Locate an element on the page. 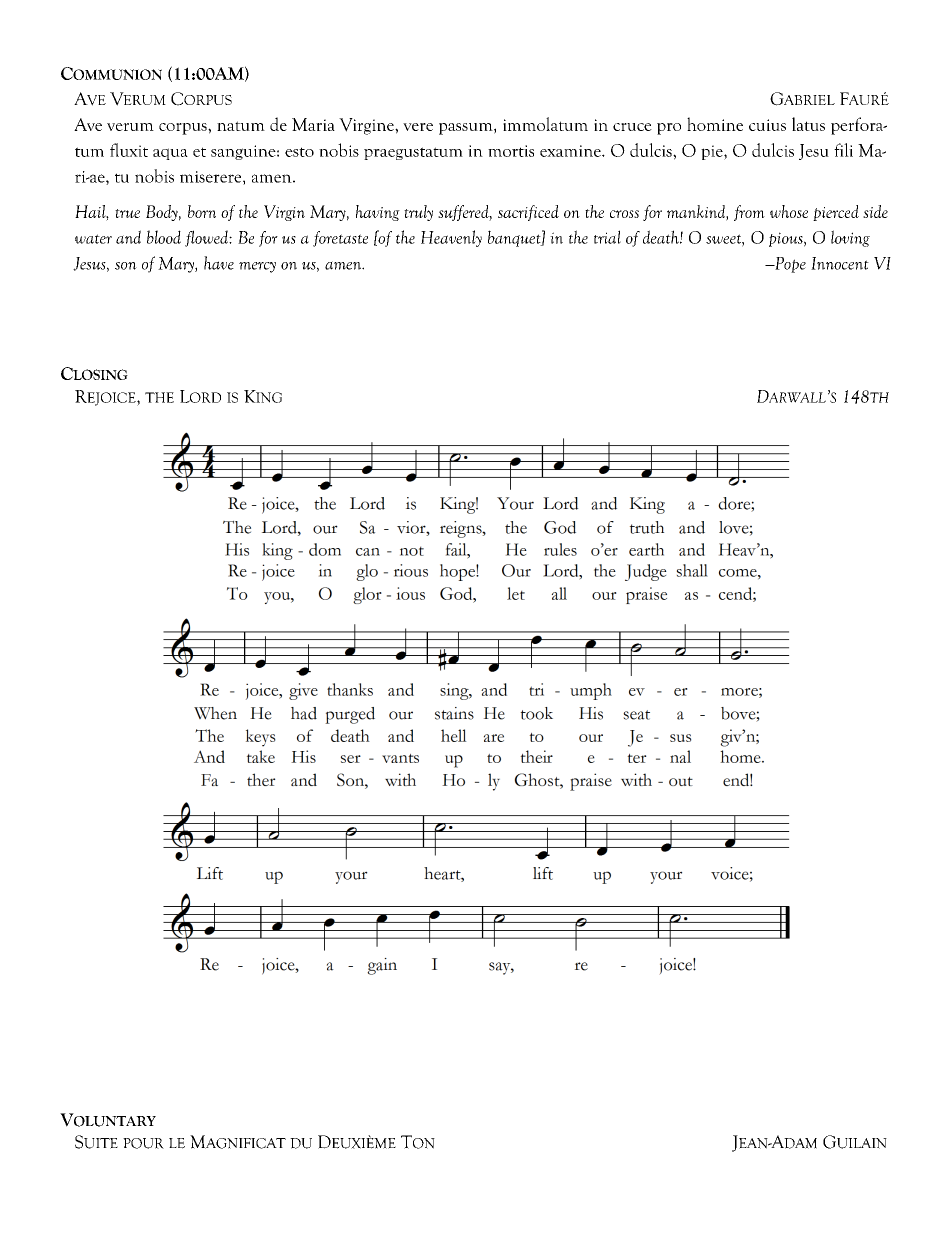 The image size is (952, 1233). Pope is located at coordinates (789, 265).
